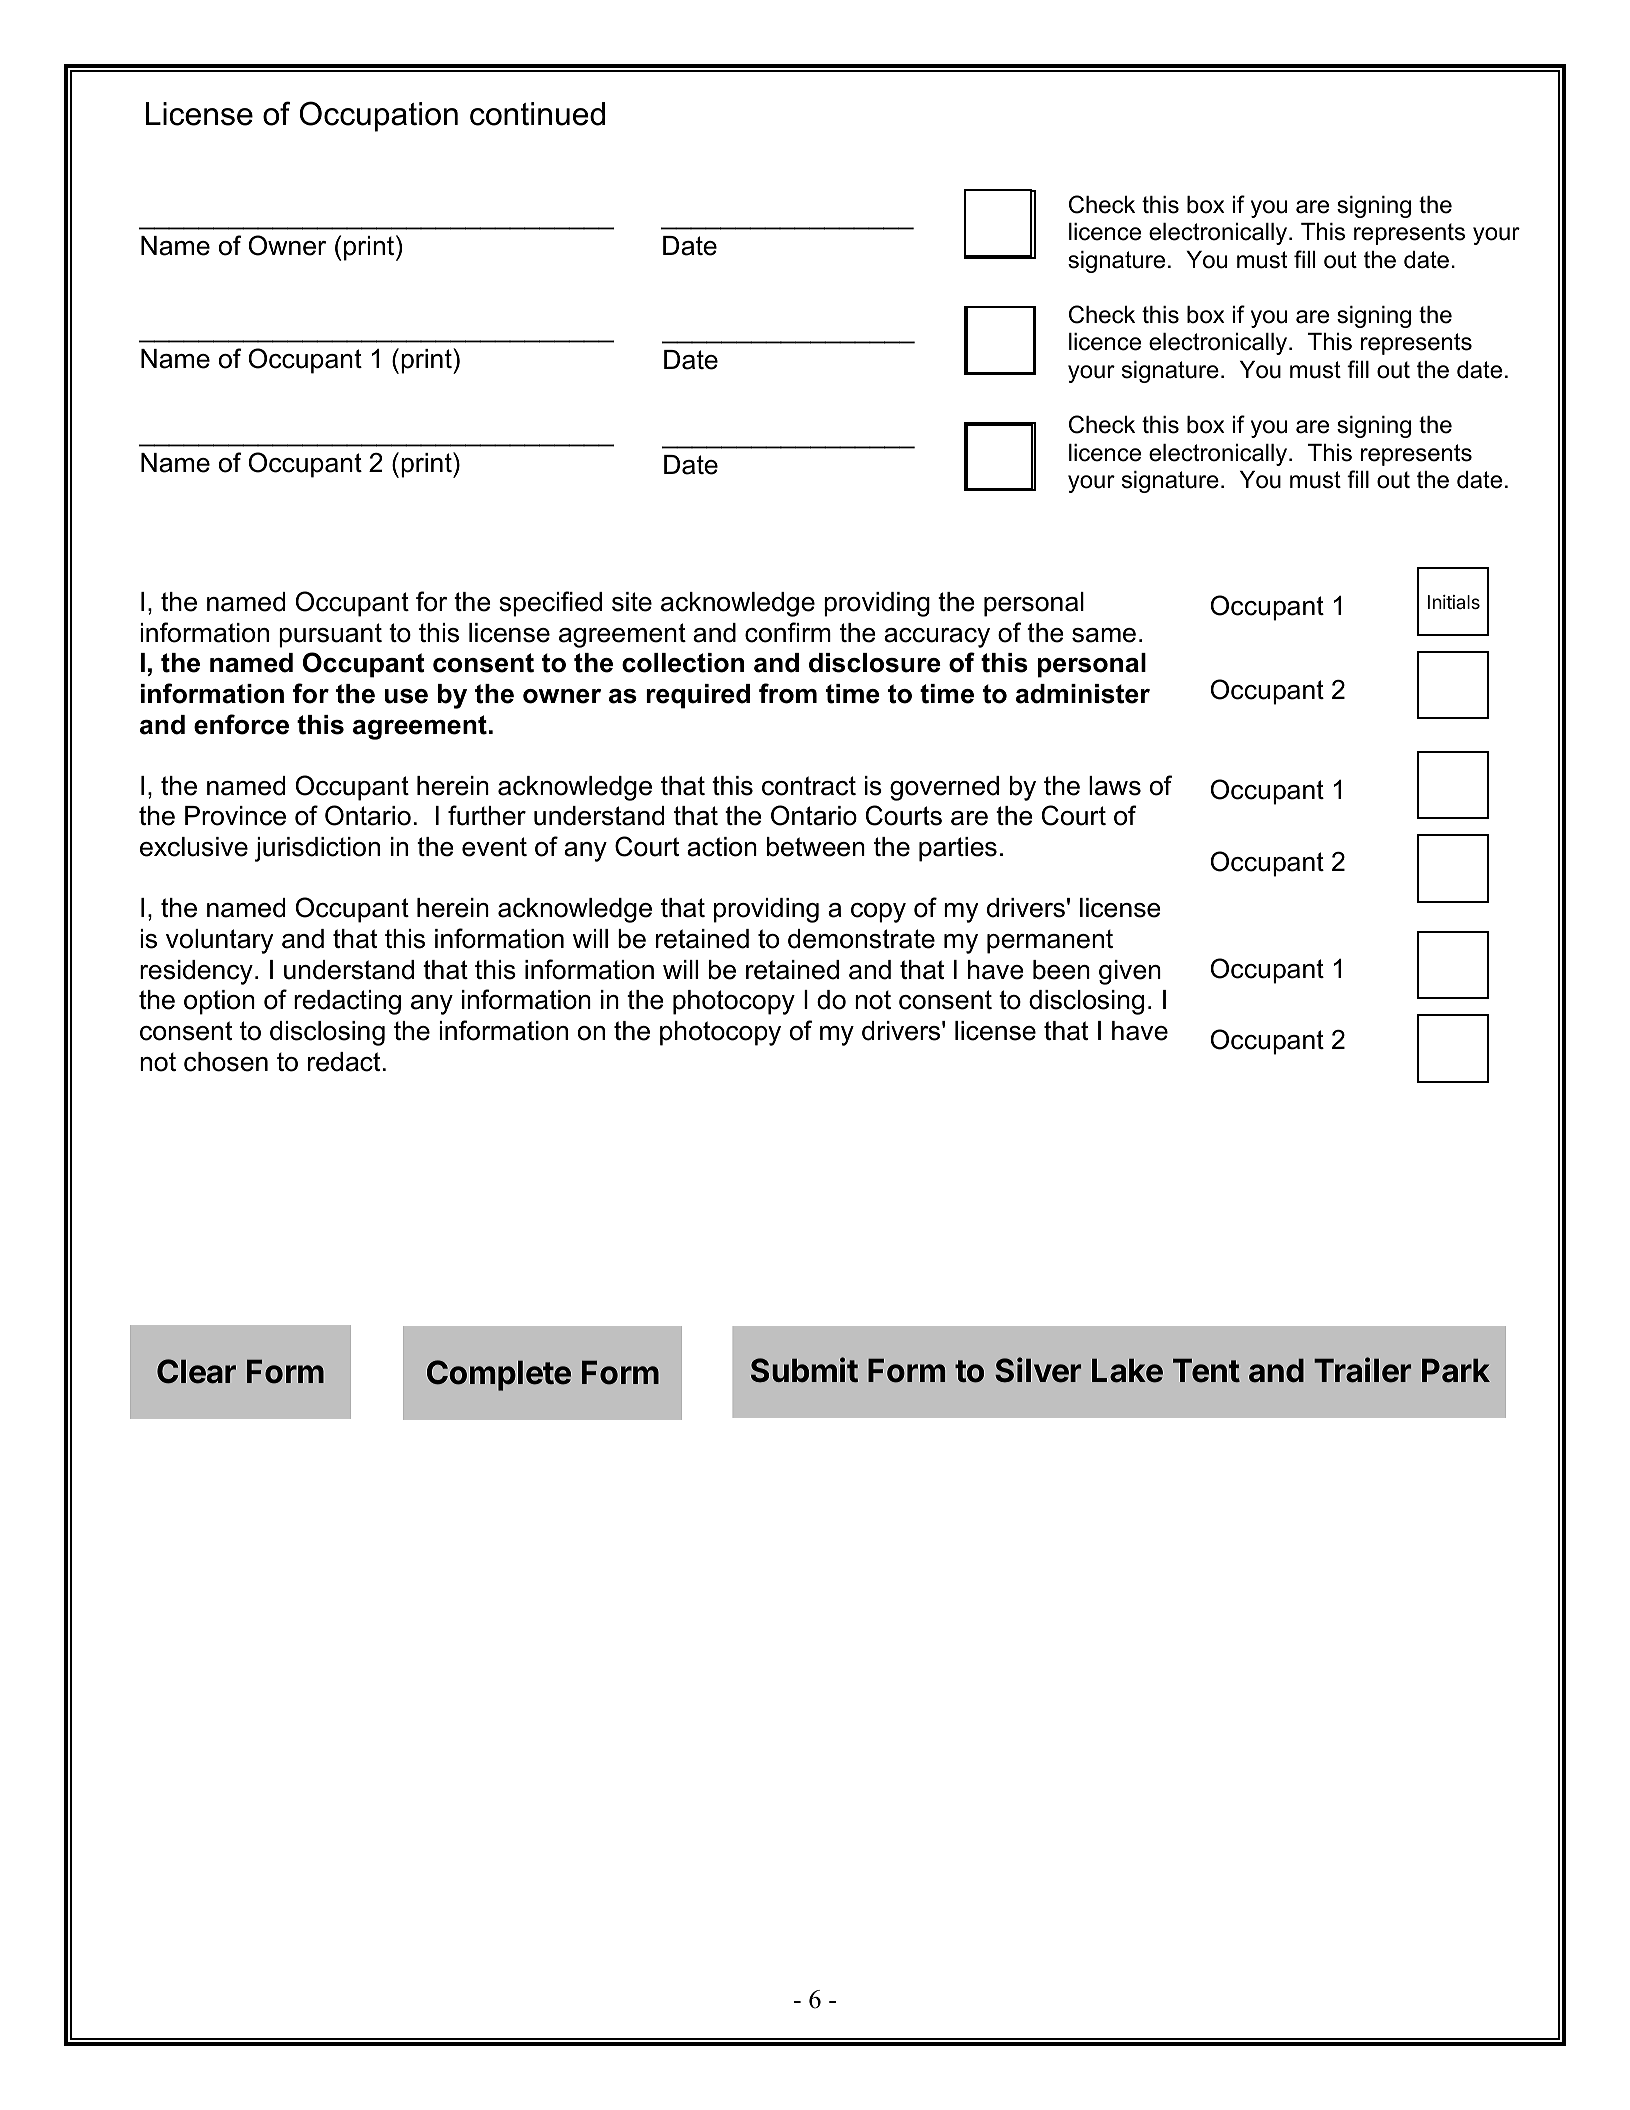 The image size is (1630, 2110). What do you see at coordinates (330, 635) in the screenshot?
I see `pursuant` at bounding box center [330, 635].
